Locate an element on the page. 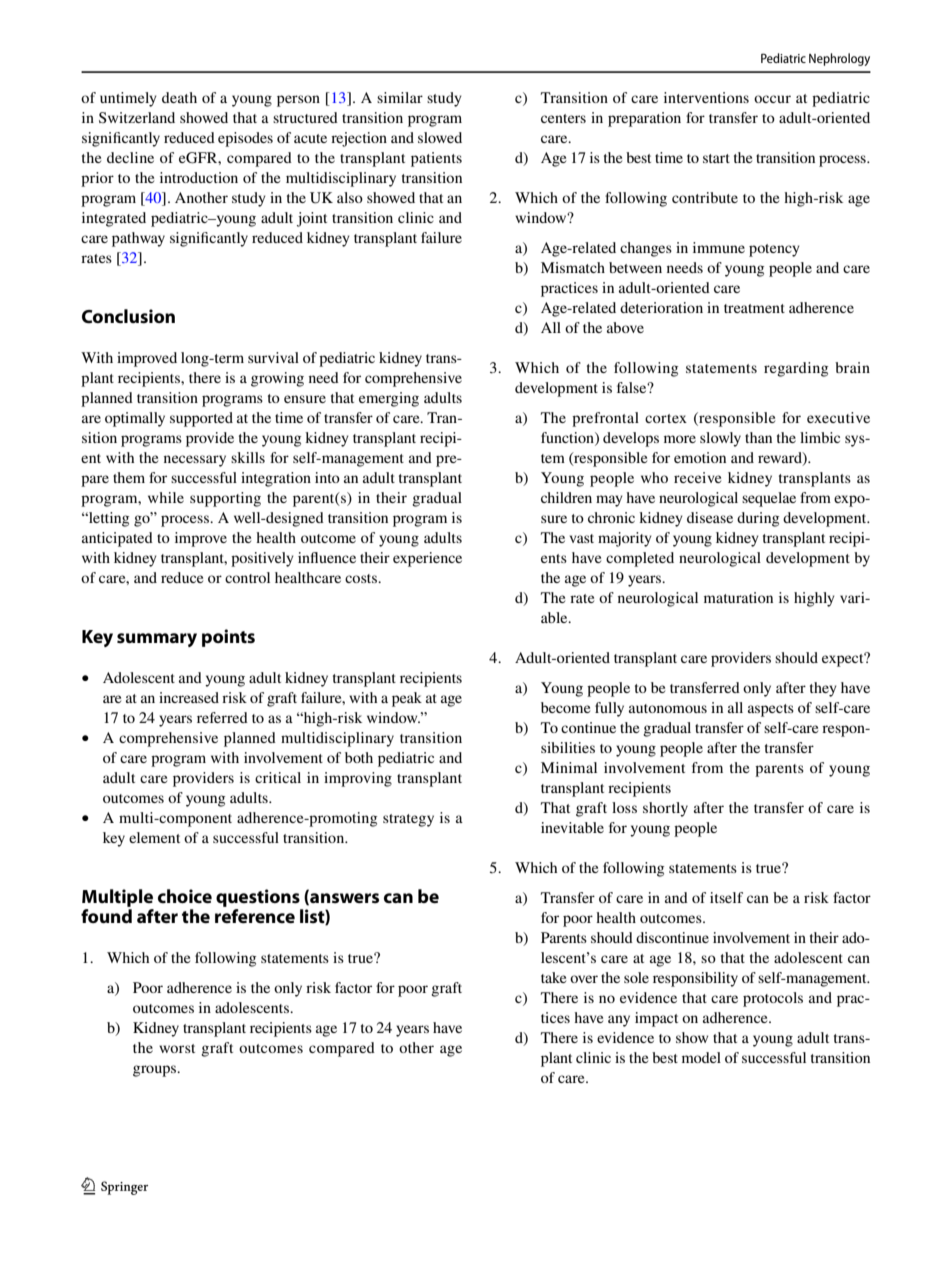 The image size is (952, 1265). emerging is located at coordinates (389, 399).
